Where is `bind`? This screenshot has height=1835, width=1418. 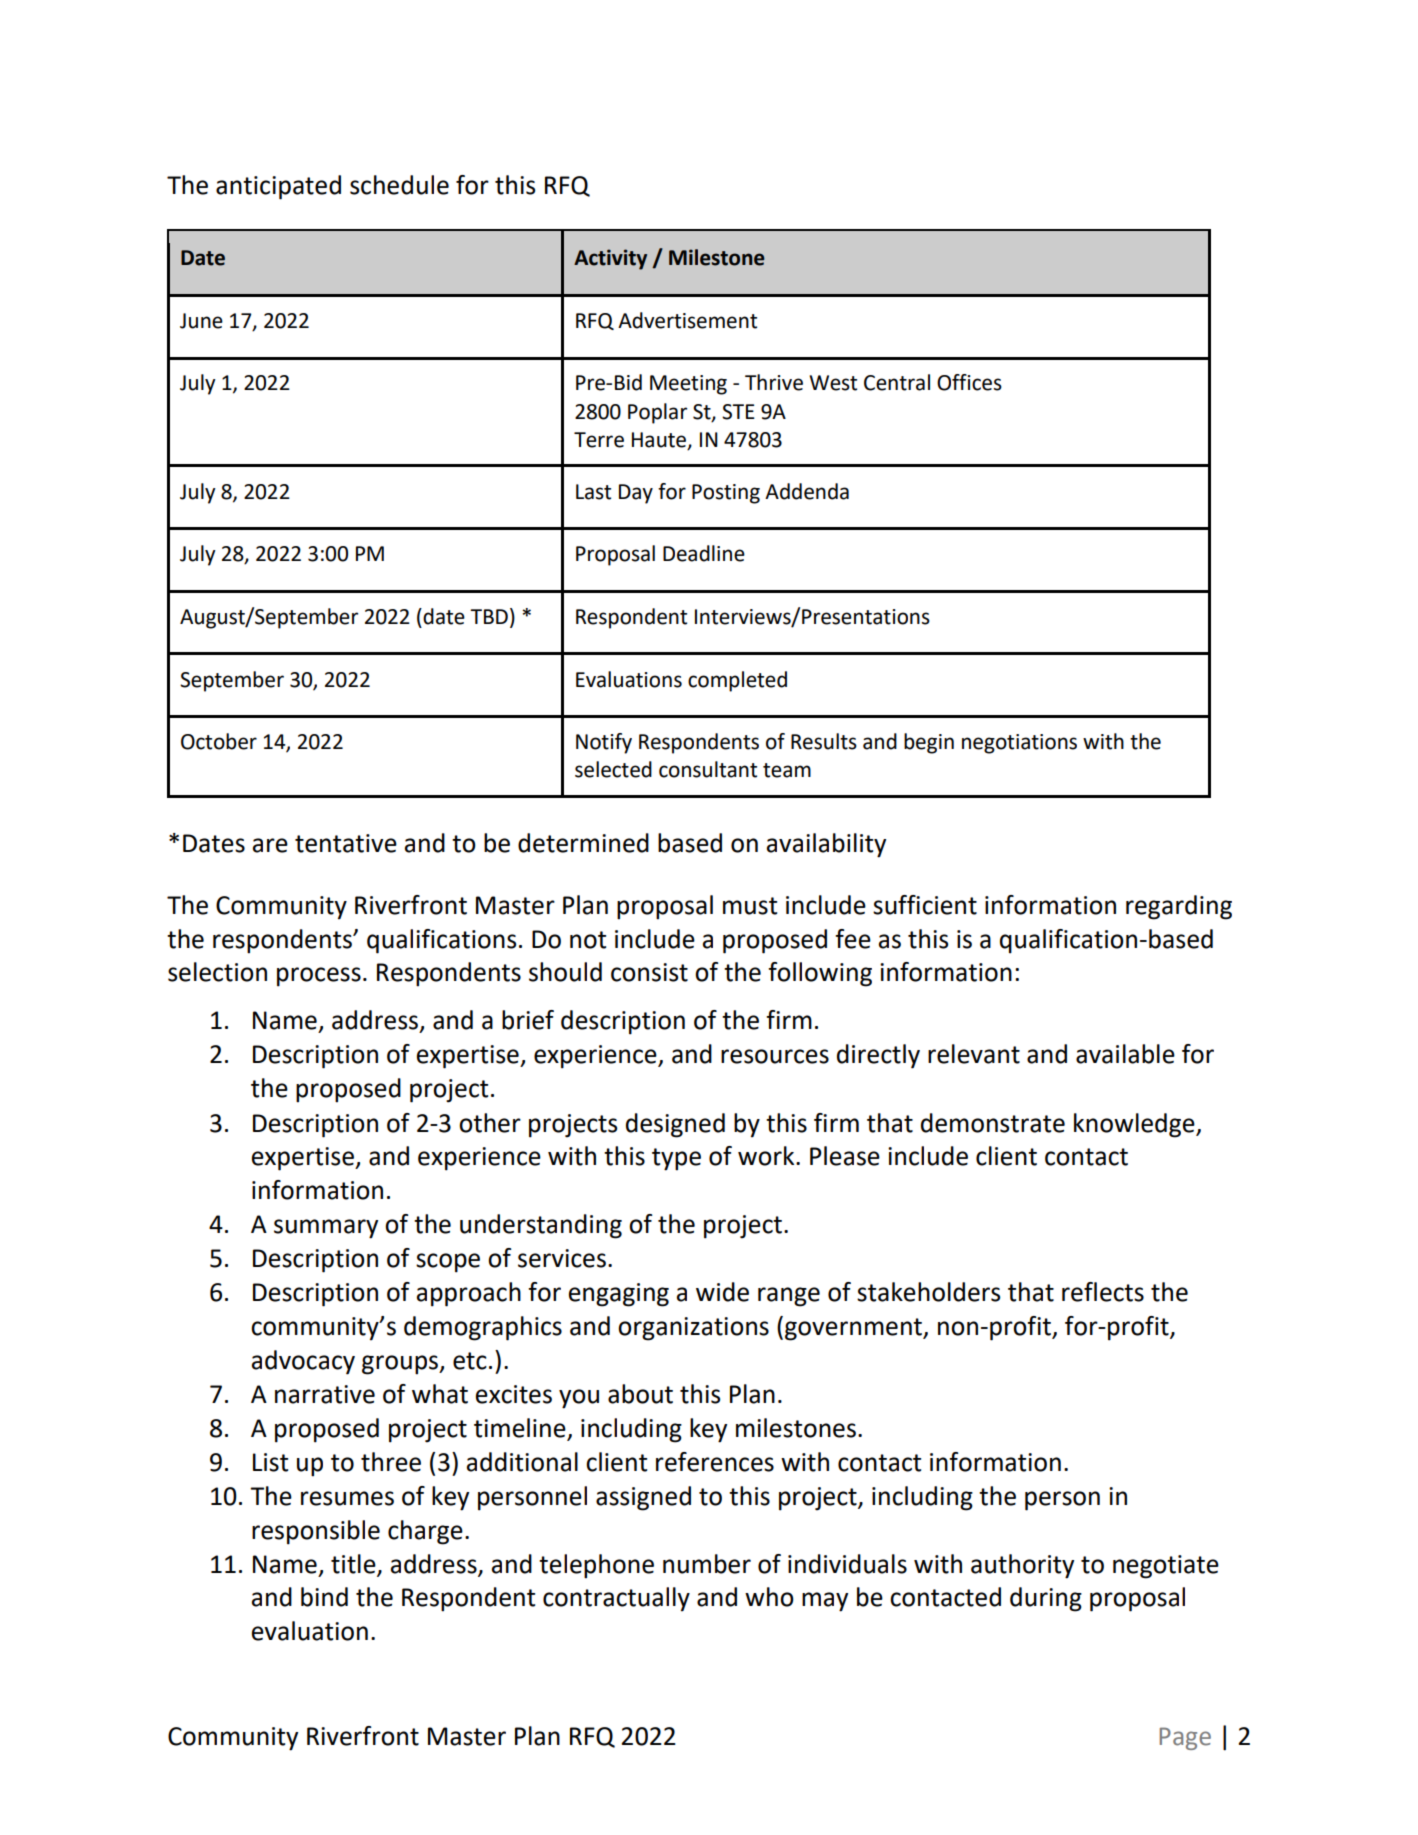
bind is located at coordinates (324, 1597).
